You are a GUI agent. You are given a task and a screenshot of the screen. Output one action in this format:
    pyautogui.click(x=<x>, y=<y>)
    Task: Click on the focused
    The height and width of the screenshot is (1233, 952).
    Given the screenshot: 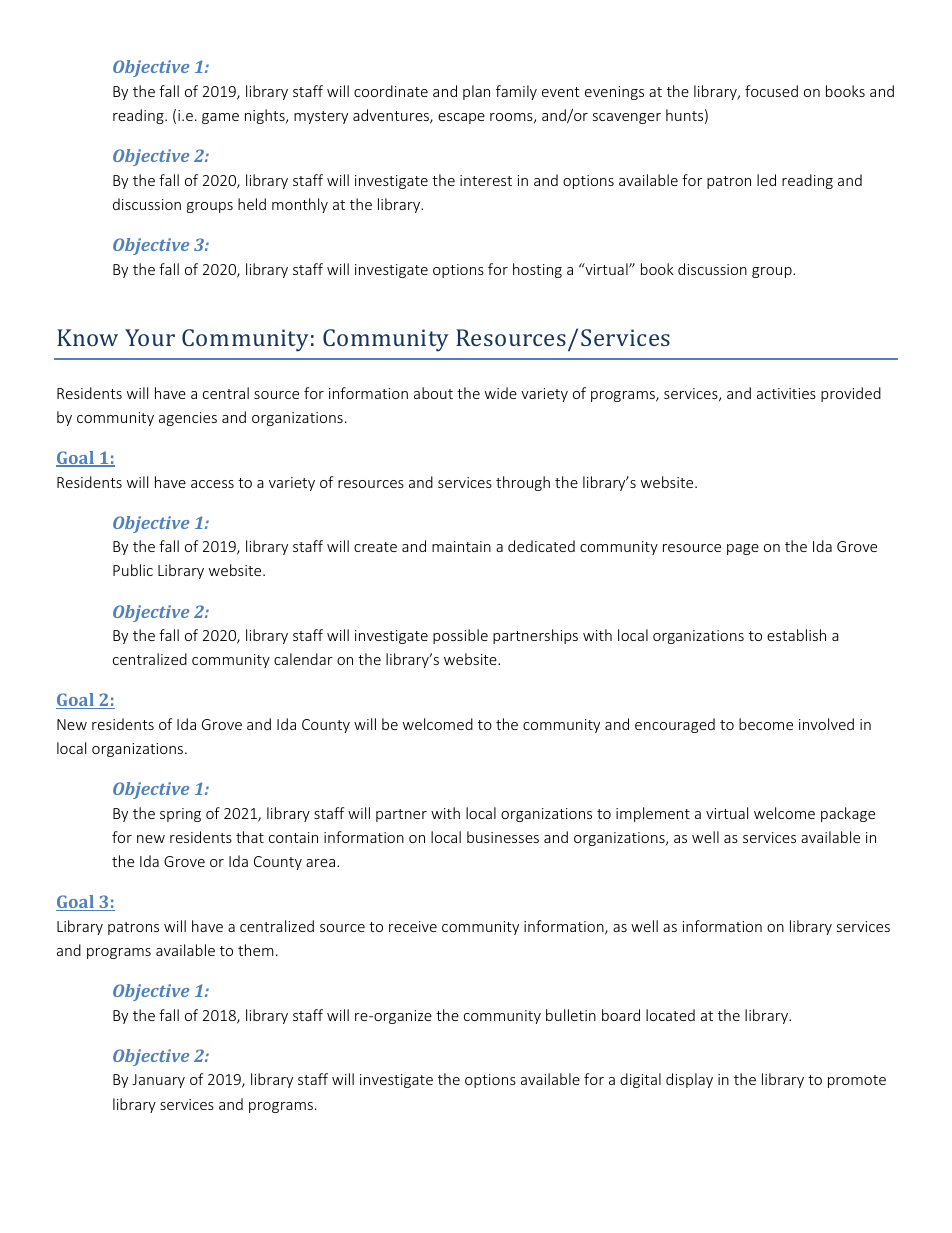 What is the action you would take?
    pyautogui.click(x=771, y=91)
